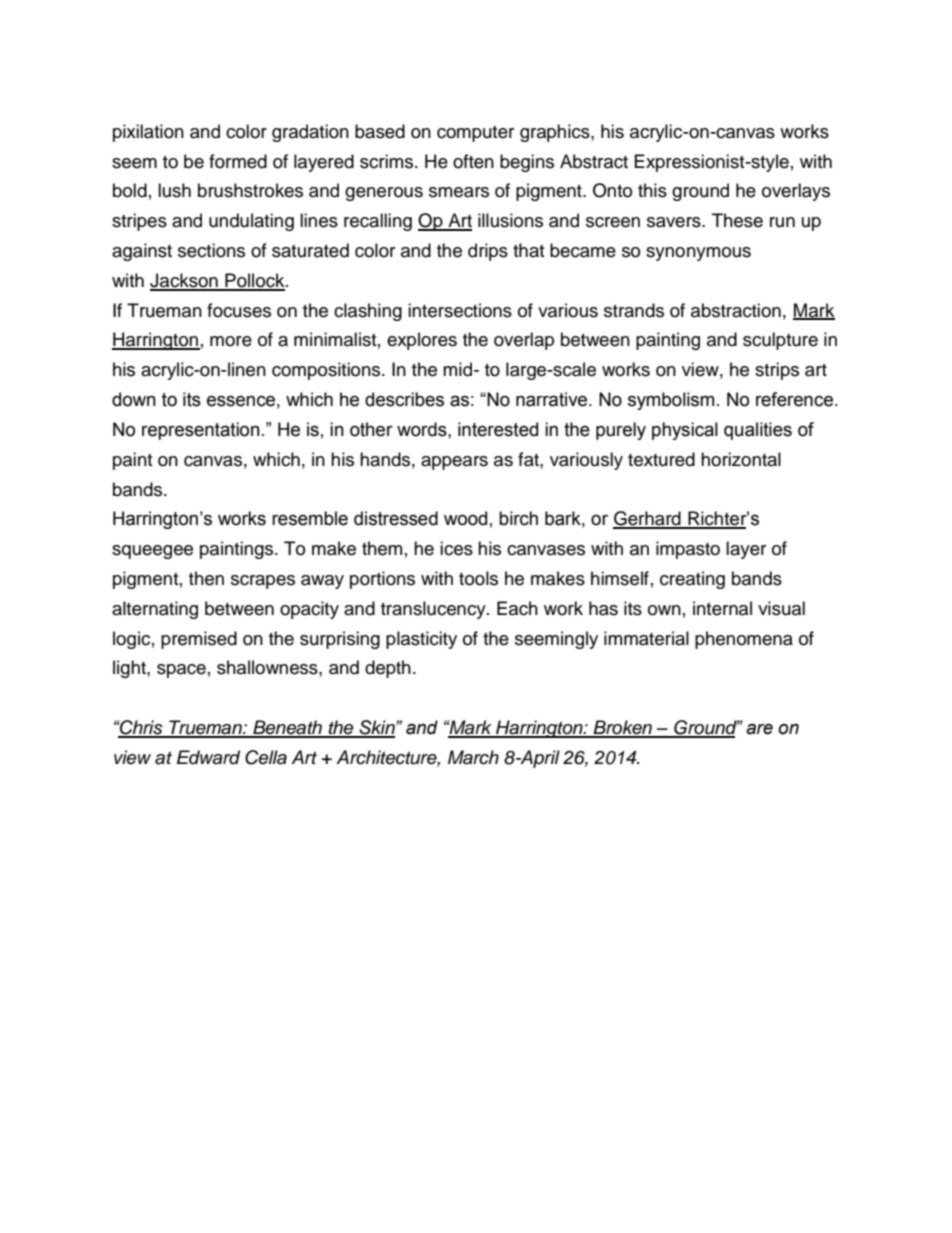 The image size is (952, 1233). I want to click on formed, so click(238, 161).
